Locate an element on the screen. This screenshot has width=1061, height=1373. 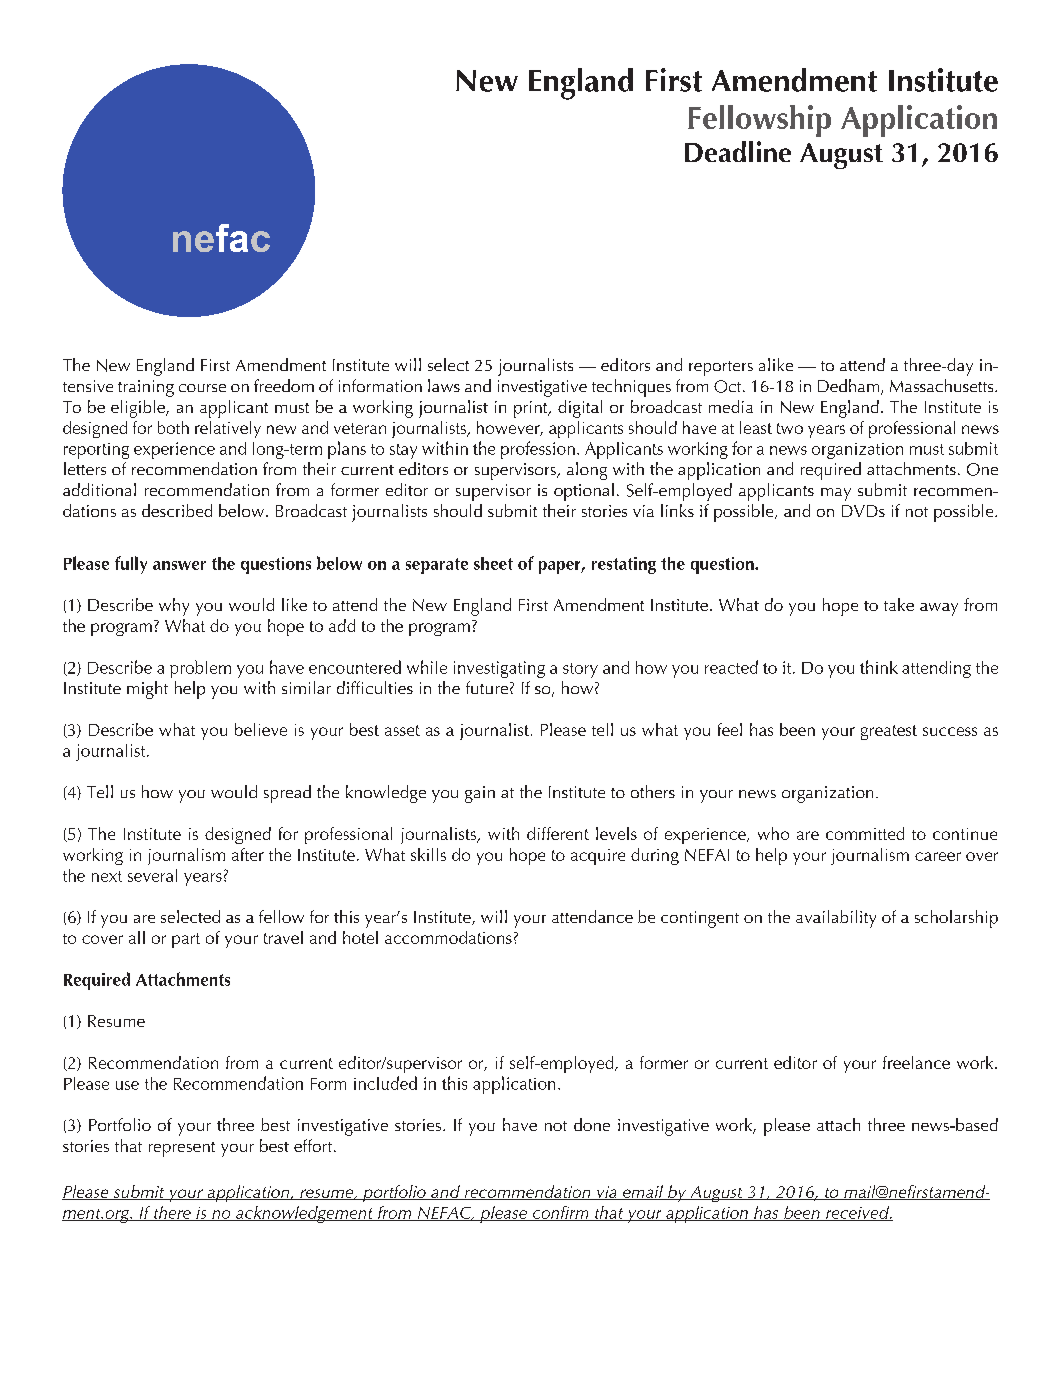
course is located at coordinates (202, 388).
